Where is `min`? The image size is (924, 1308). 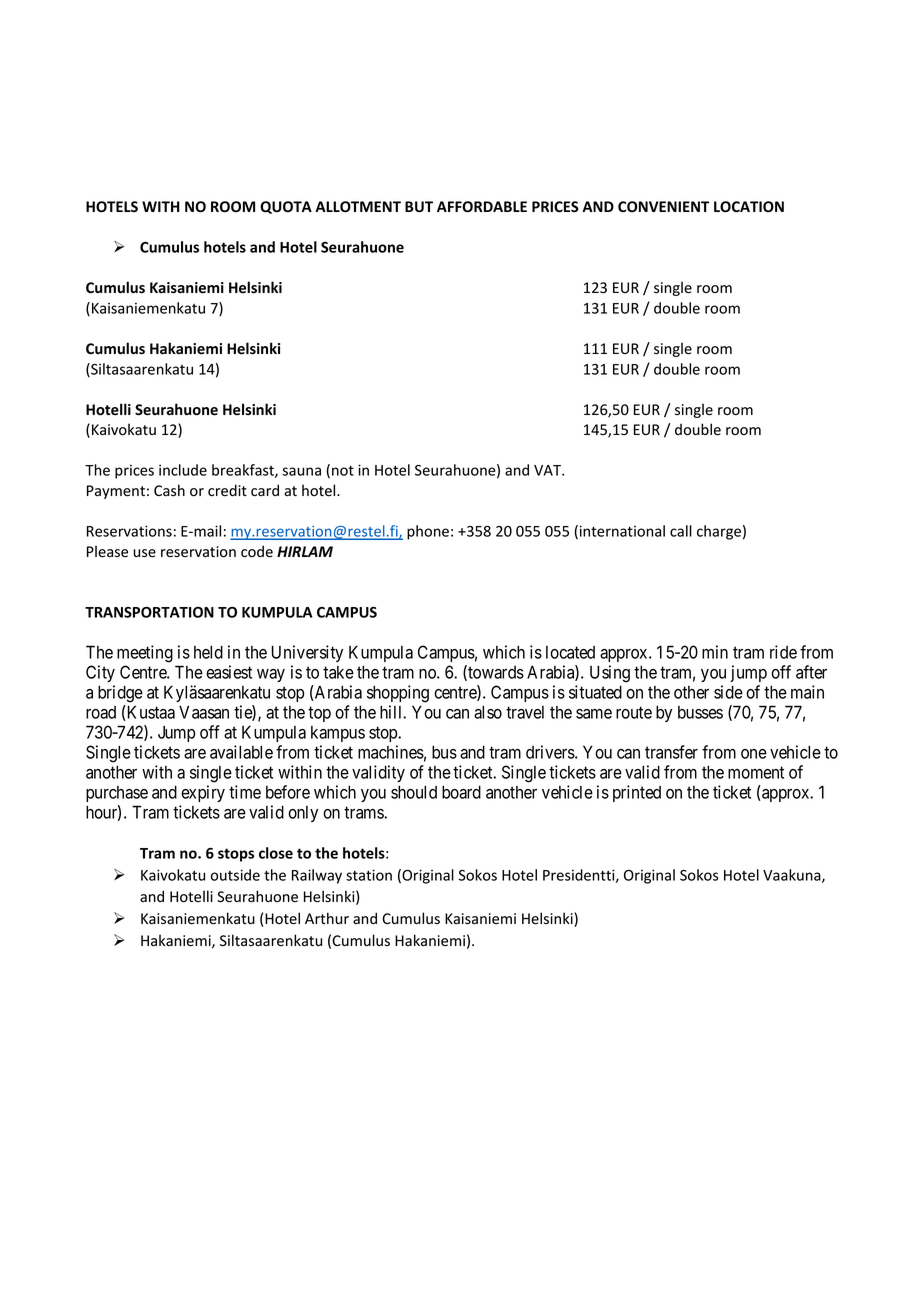 min is located at coordinates (715, 652).
